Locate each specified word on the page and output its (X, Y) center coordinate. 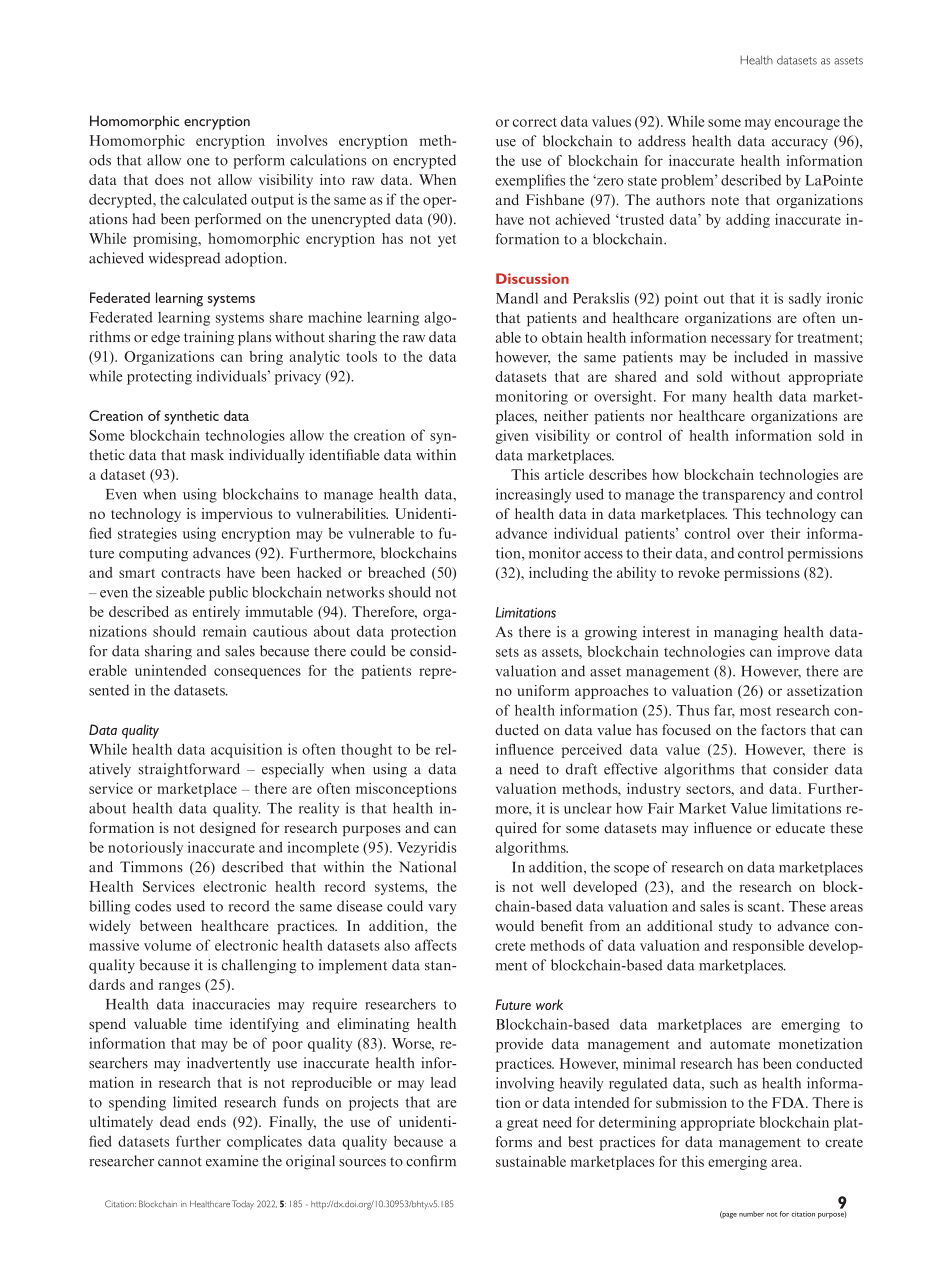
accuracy (800, 144)
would (514, 926)
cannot (180, 1162)
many (709, 399)
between (166, 925)
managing (746, 633)
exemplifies (530, 181)
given (512, 437)
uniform (543, 690)
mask (207, 455)
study (736, 927)
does (169, 179)
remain (225, 631)
